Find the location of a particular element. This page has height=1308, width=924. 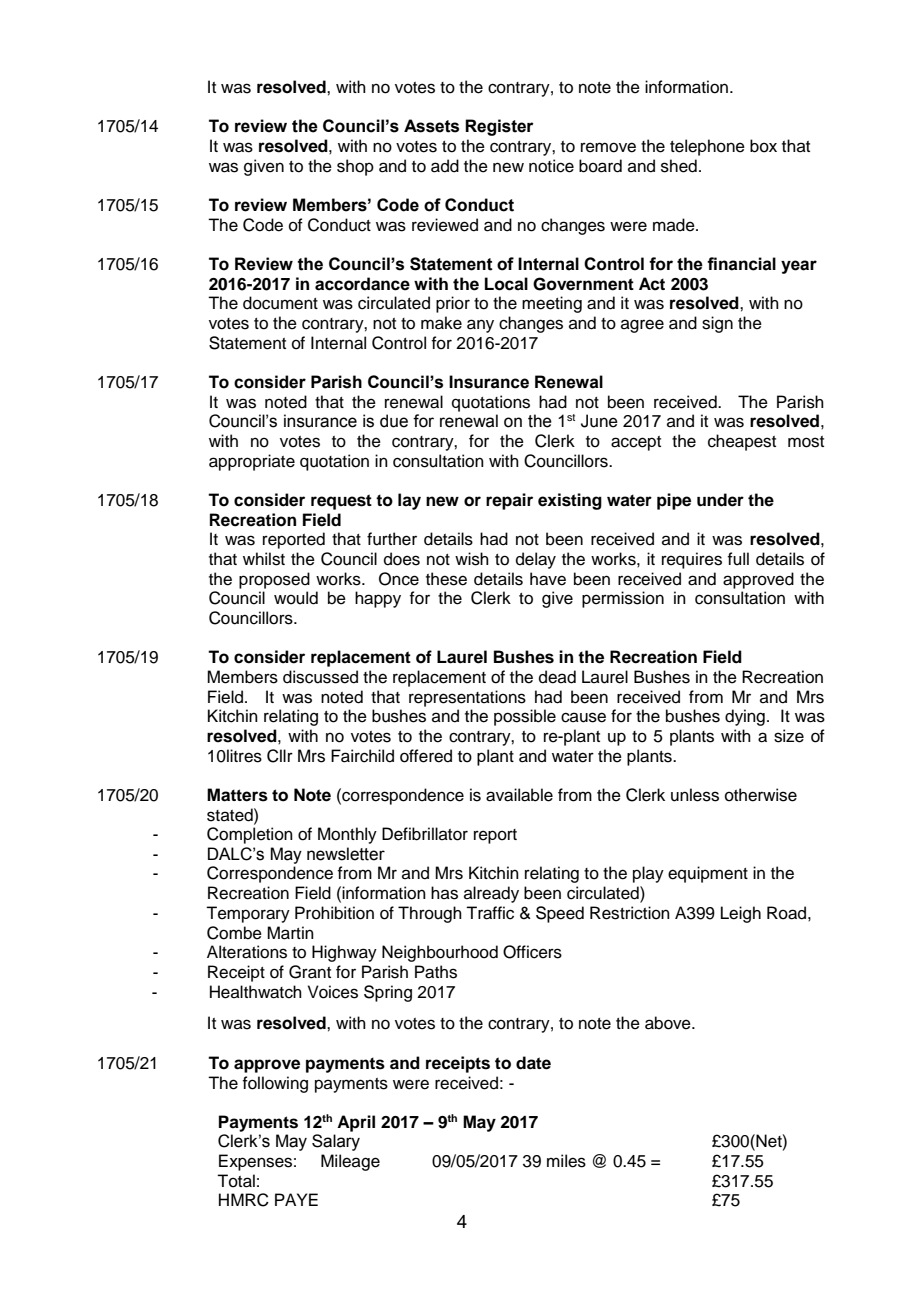

box is located at coordinates (763, 146).
